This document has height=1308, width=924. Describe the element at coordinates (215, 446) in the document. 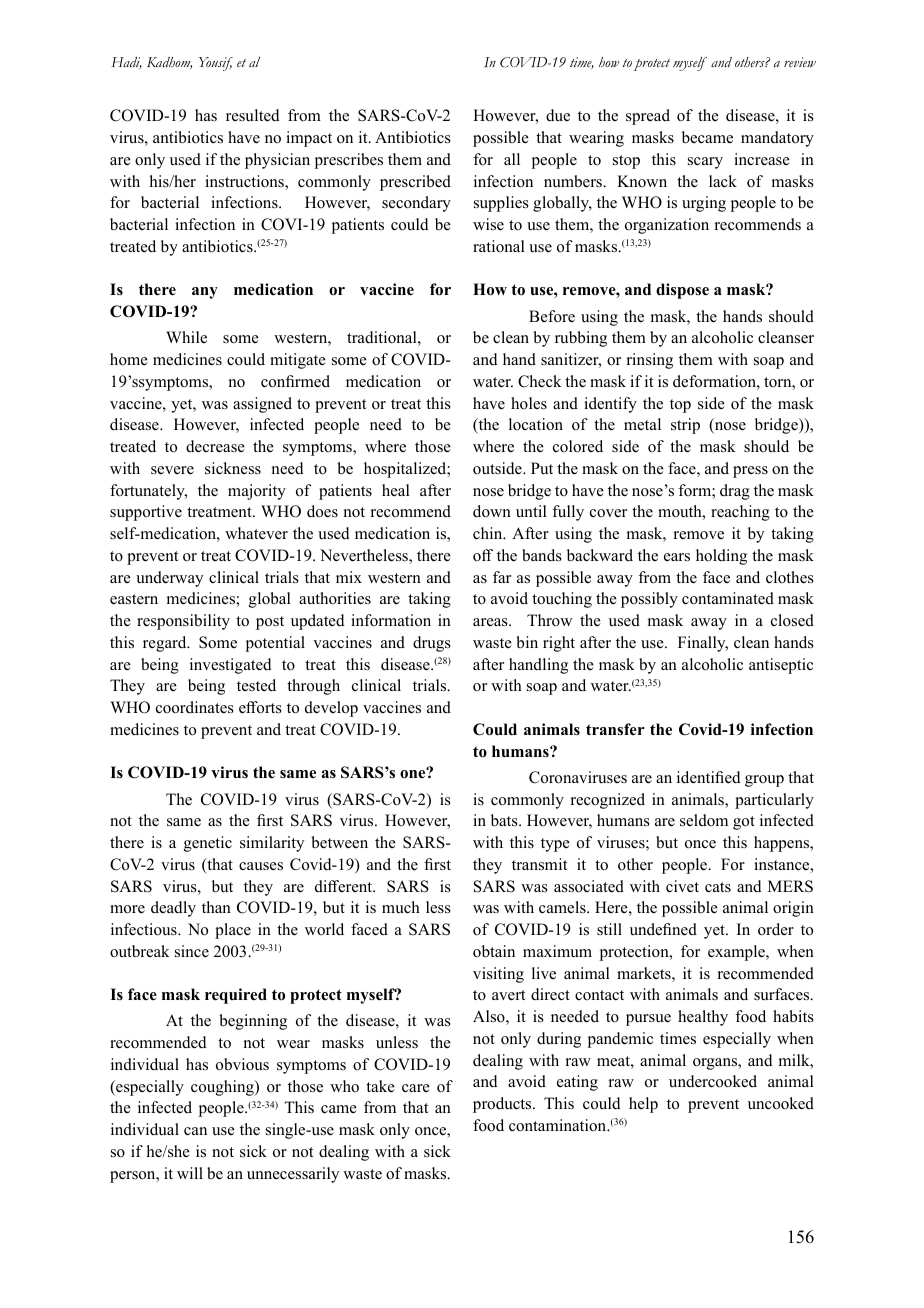

I see `decrease` at that location.
